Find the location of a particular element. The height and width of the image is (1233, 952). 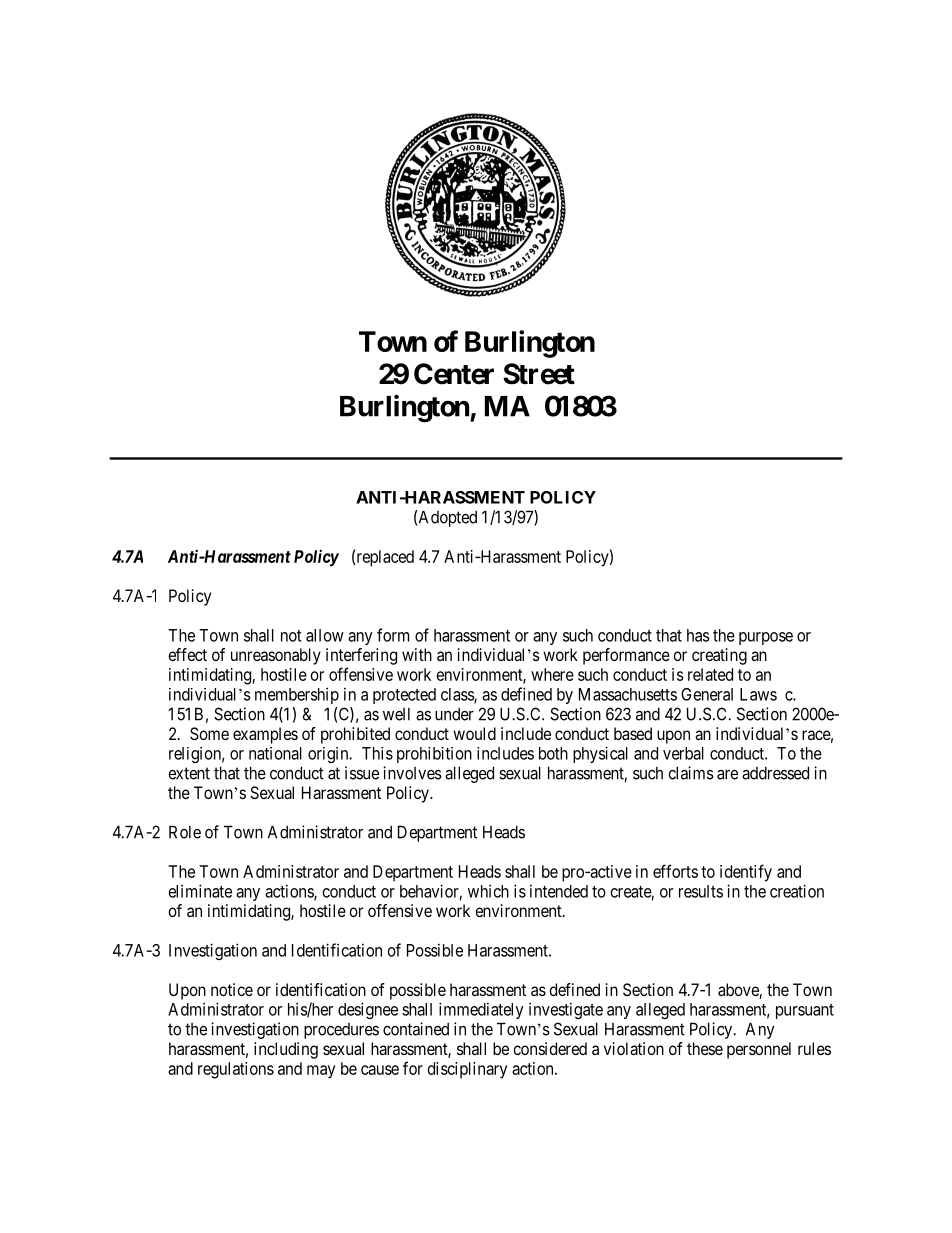

allow is located at coordinates (325, 635).
